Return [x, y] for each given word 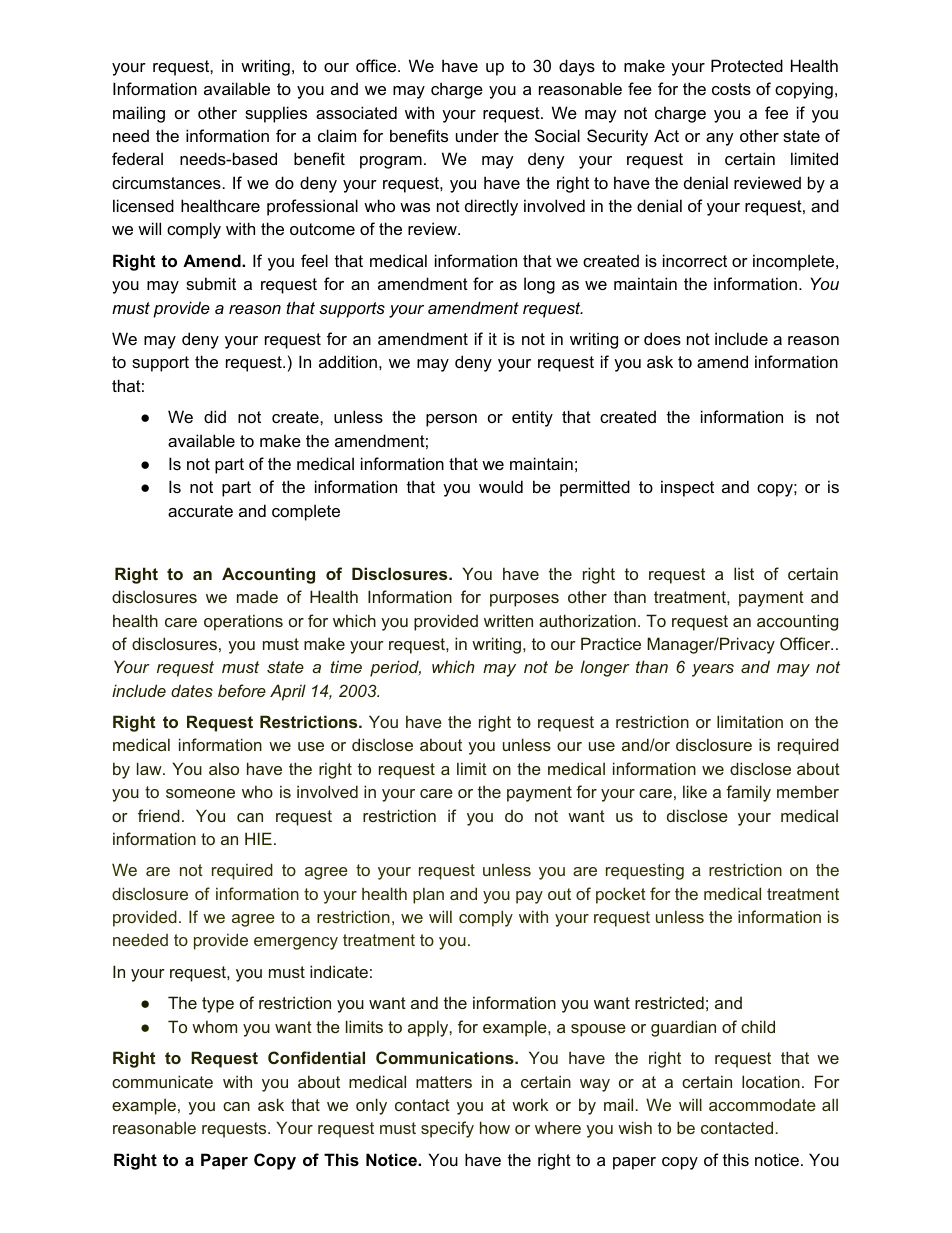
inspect [687, 488]
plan [428, 895]
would [501, 486]
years [713, 670]
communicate [162, 1081]
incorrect [695, 260]
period [395, 668]
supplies [276, 114]
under [477, 135]
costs [731, 89]
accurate [200, 511]
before [242, 690]
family [748, 793]
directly [491, 207]
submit [211, 283]
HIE [258, 838]
